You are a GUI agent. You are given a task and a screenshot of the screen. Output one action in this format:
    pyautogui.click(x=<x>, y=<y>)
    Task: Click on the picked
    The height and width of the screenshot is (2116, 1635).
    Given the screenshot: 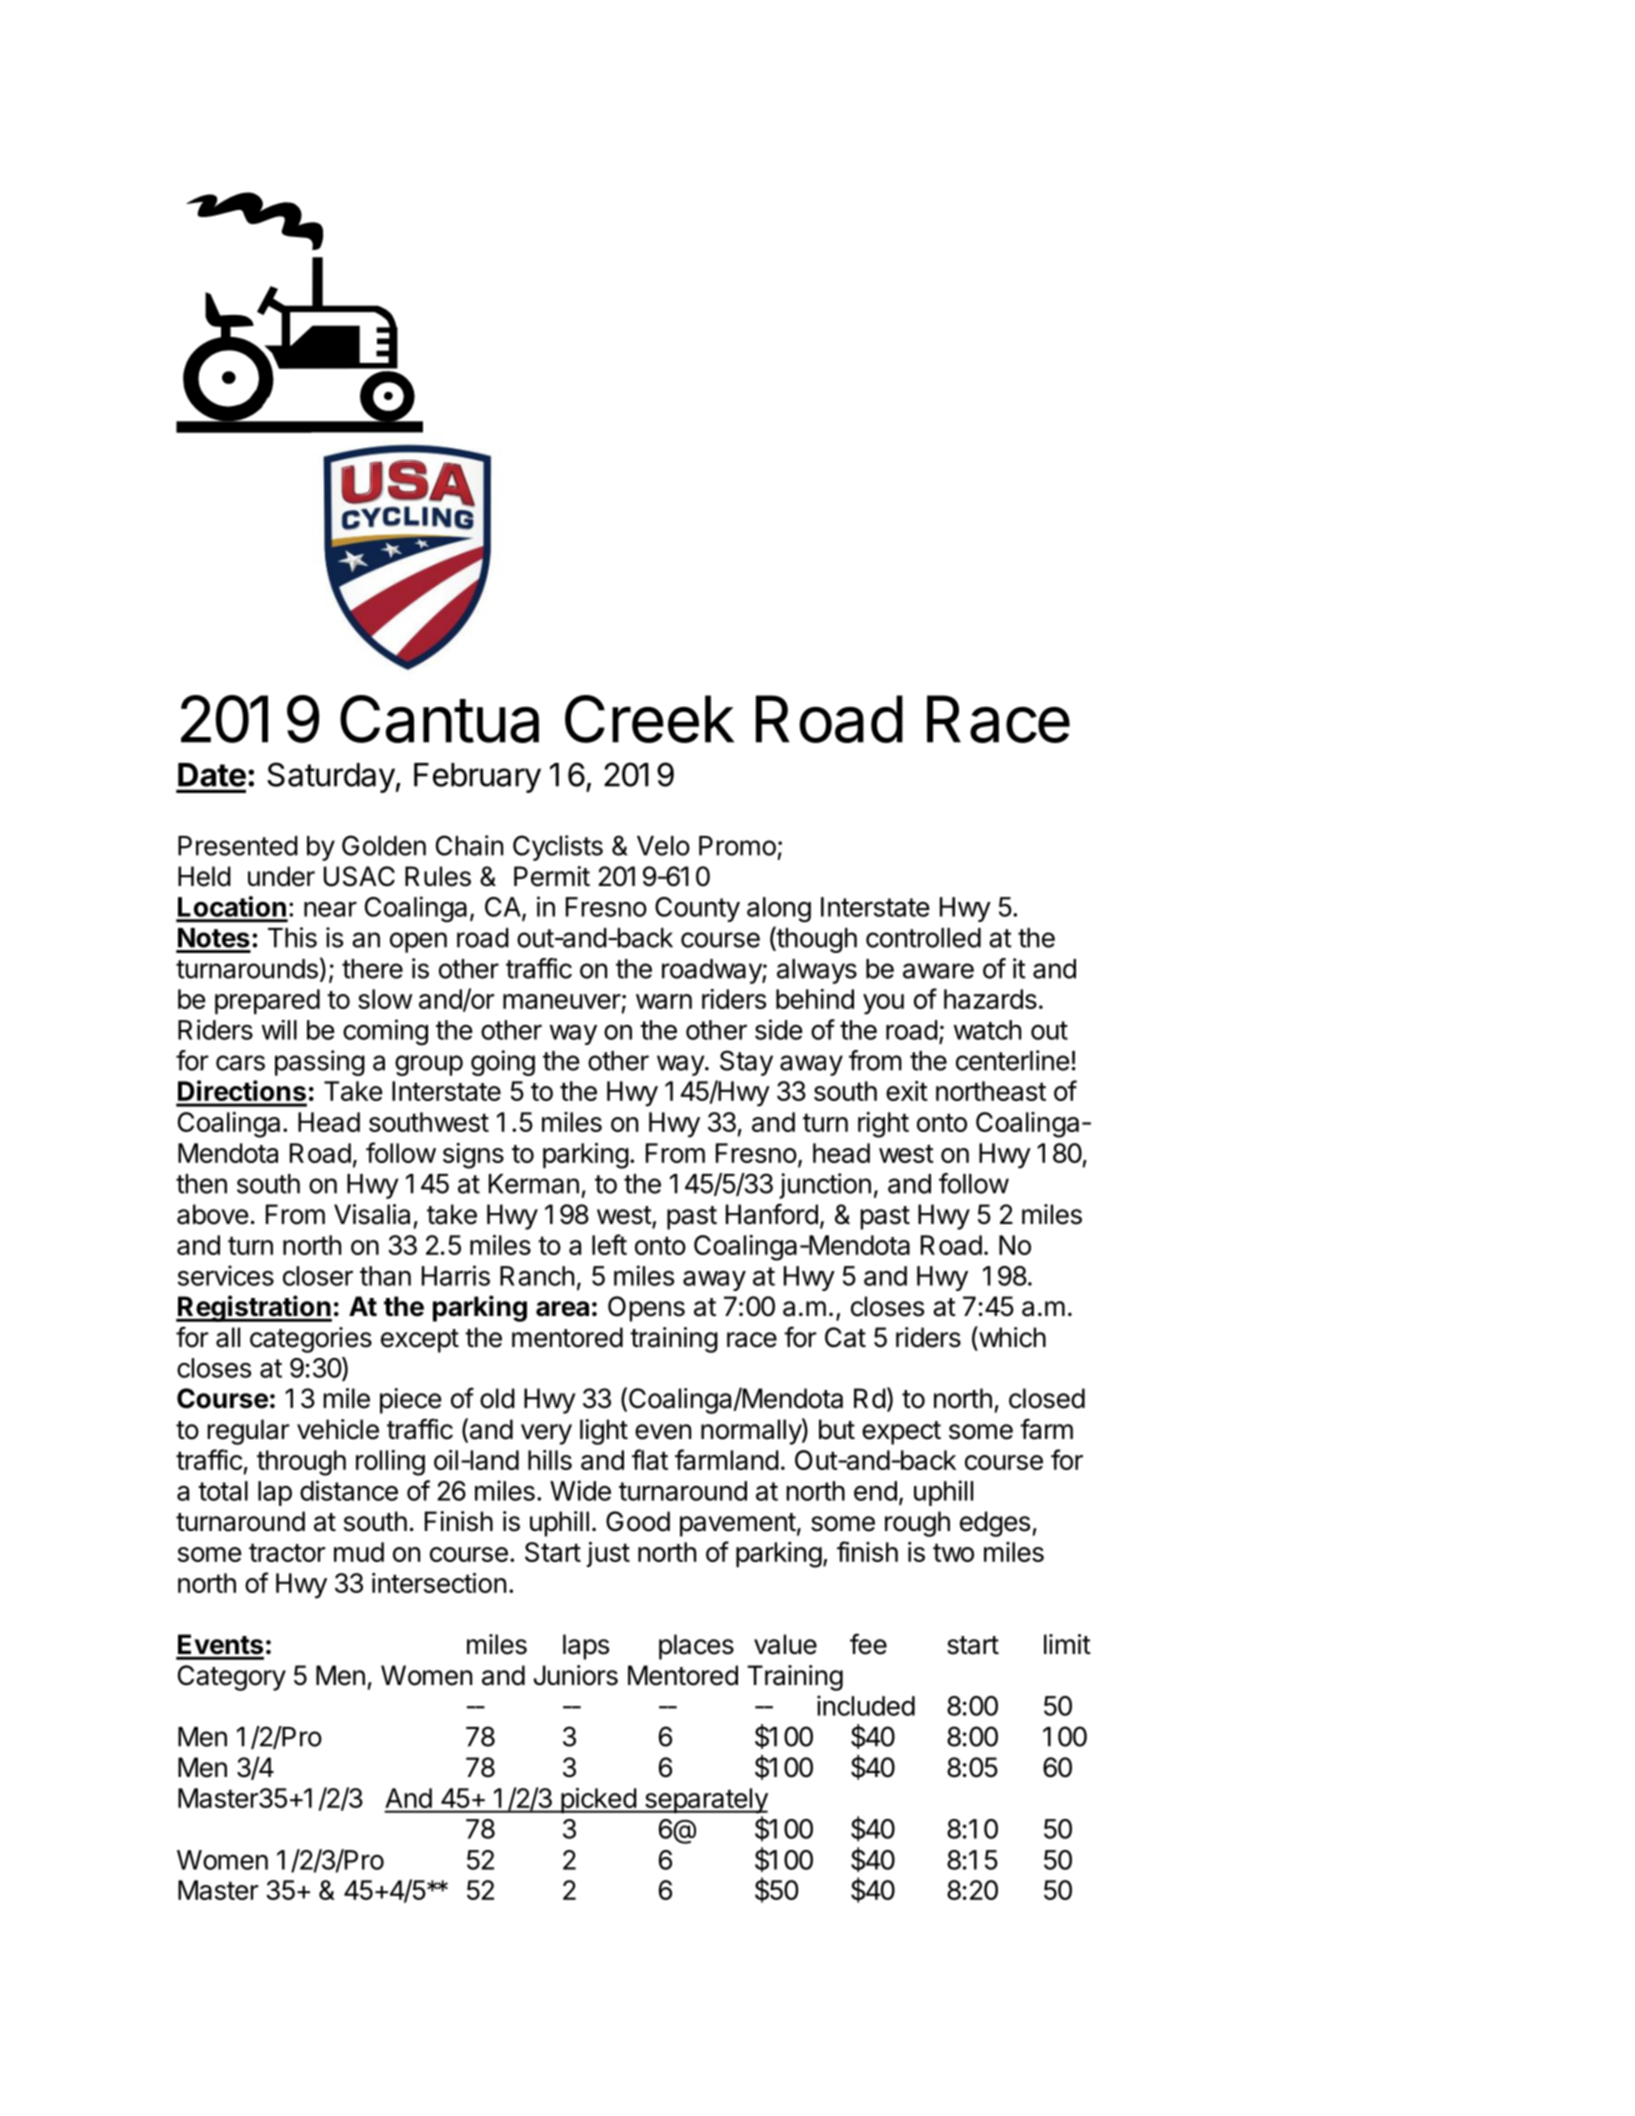 What is the action you would take?
    pyautogui.click(x=598, y=1800)
